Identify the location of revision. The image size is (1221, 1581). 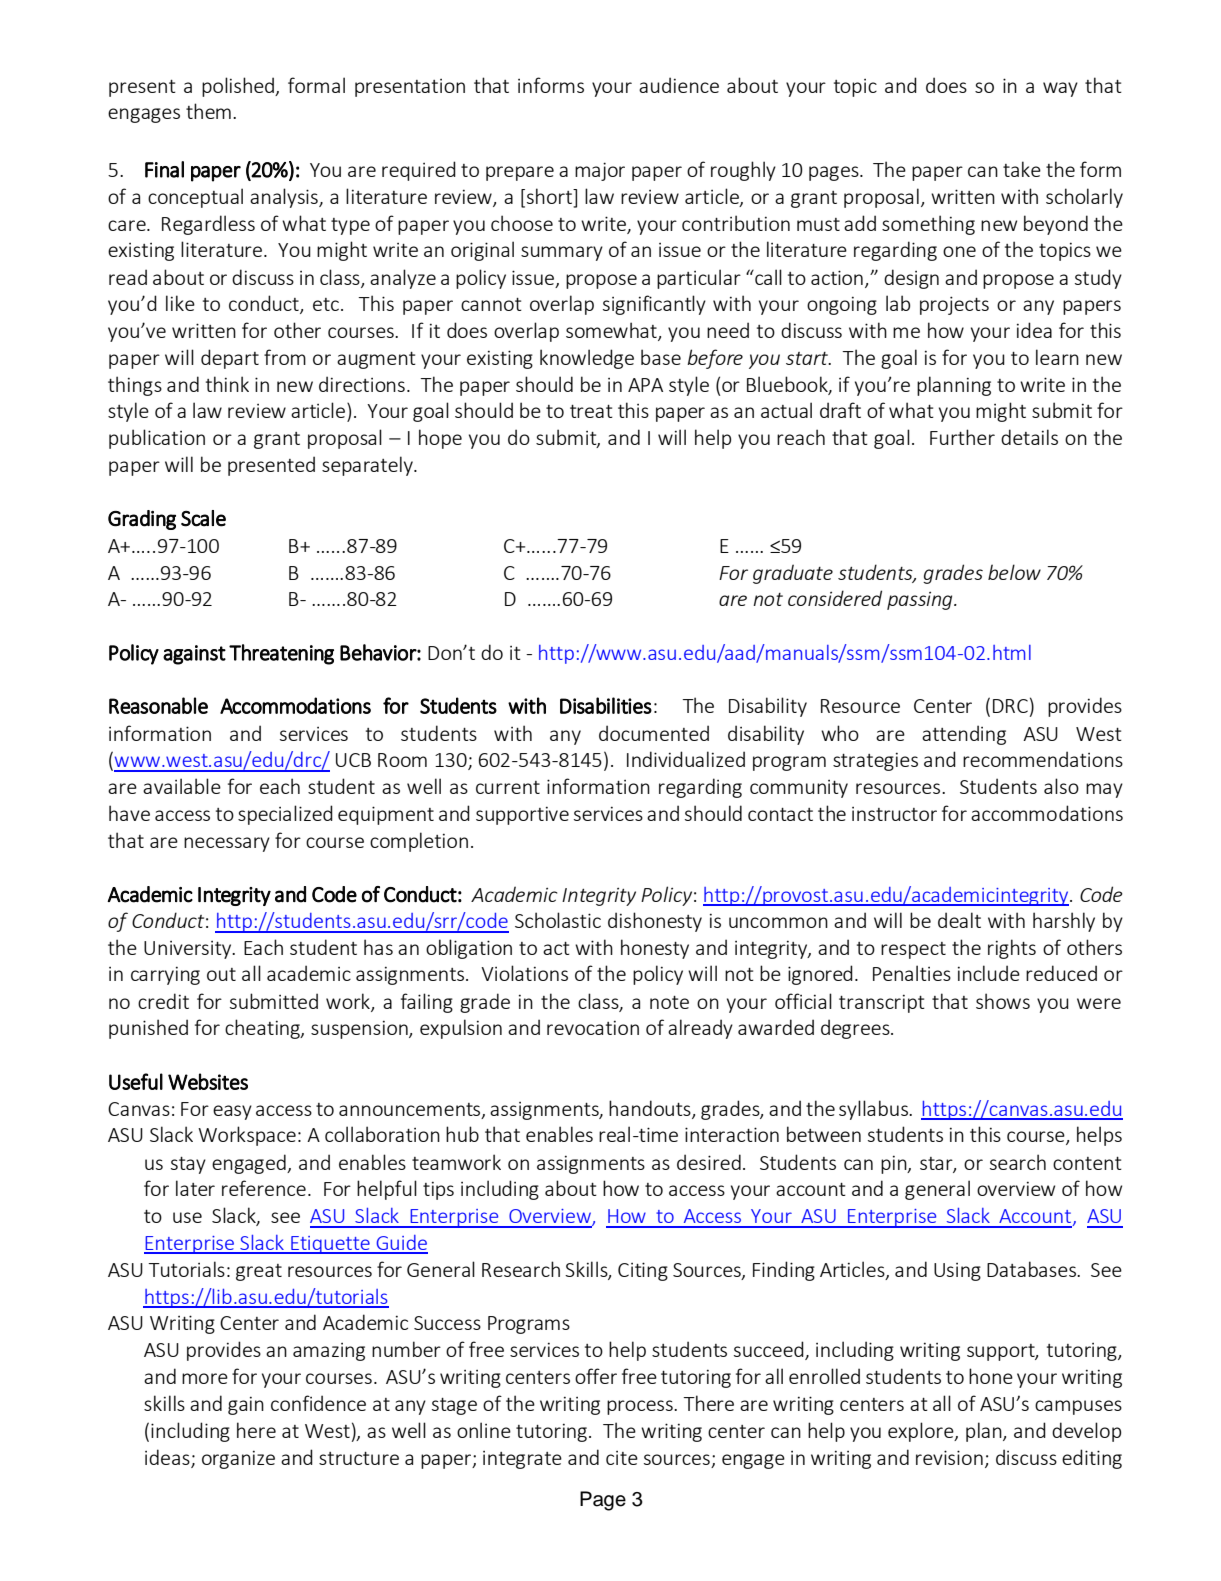
(949, 1457).
